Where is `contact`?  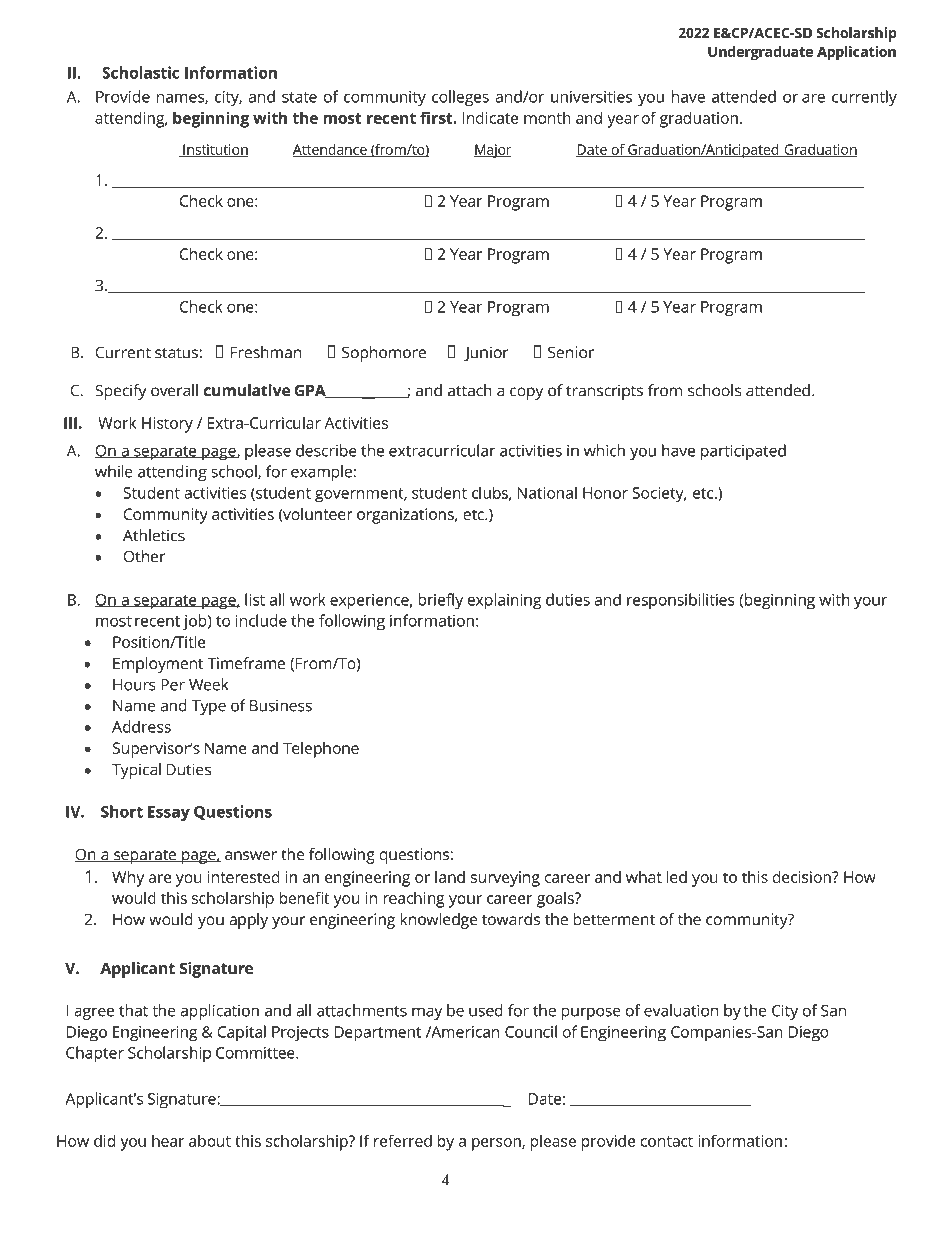
contact is located at coordinates (666, 1141).
